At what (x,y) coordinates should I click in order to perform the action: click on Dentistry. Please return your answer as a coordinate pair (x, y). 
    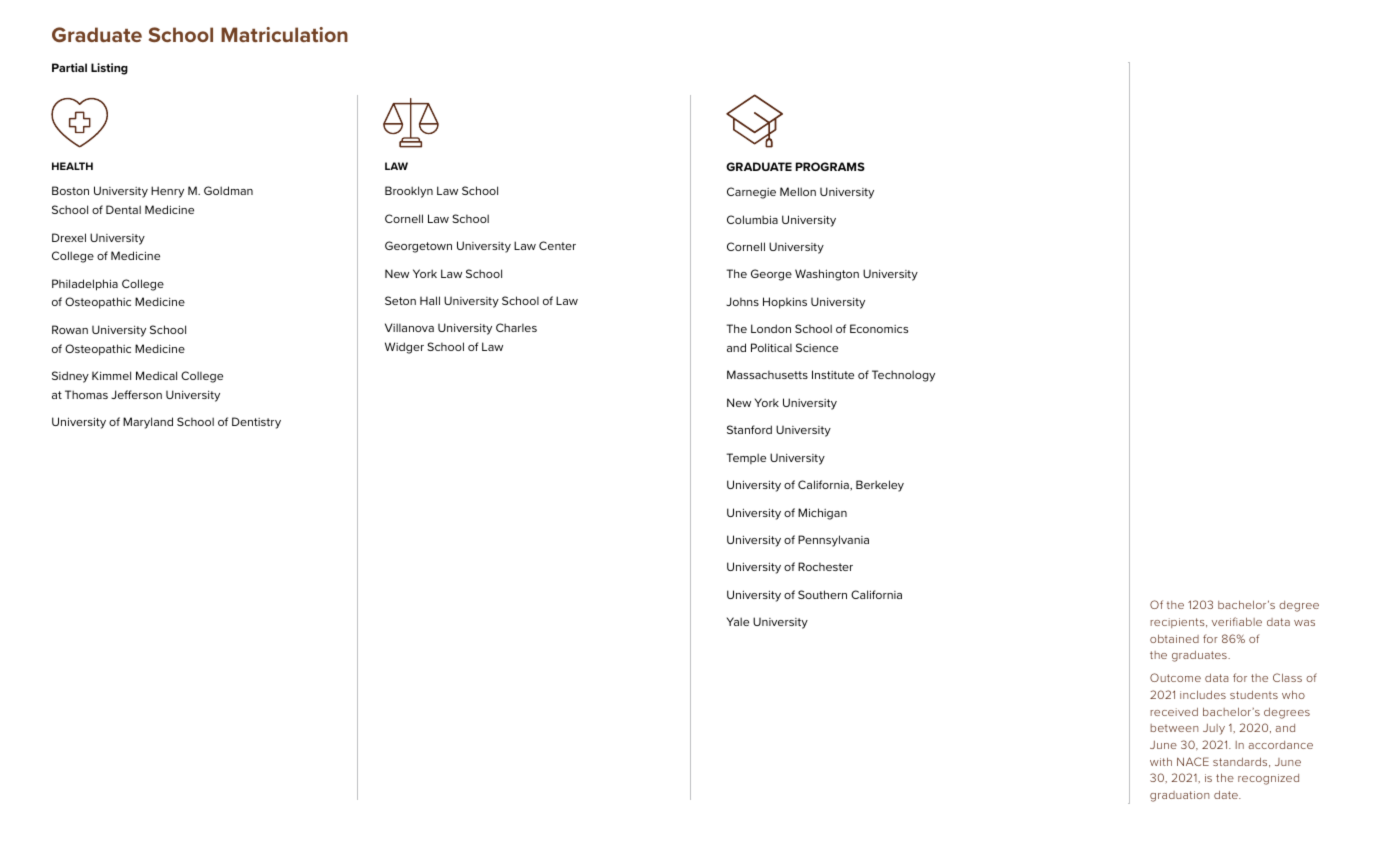
    Looking at the image, I should click on (256, 423).
